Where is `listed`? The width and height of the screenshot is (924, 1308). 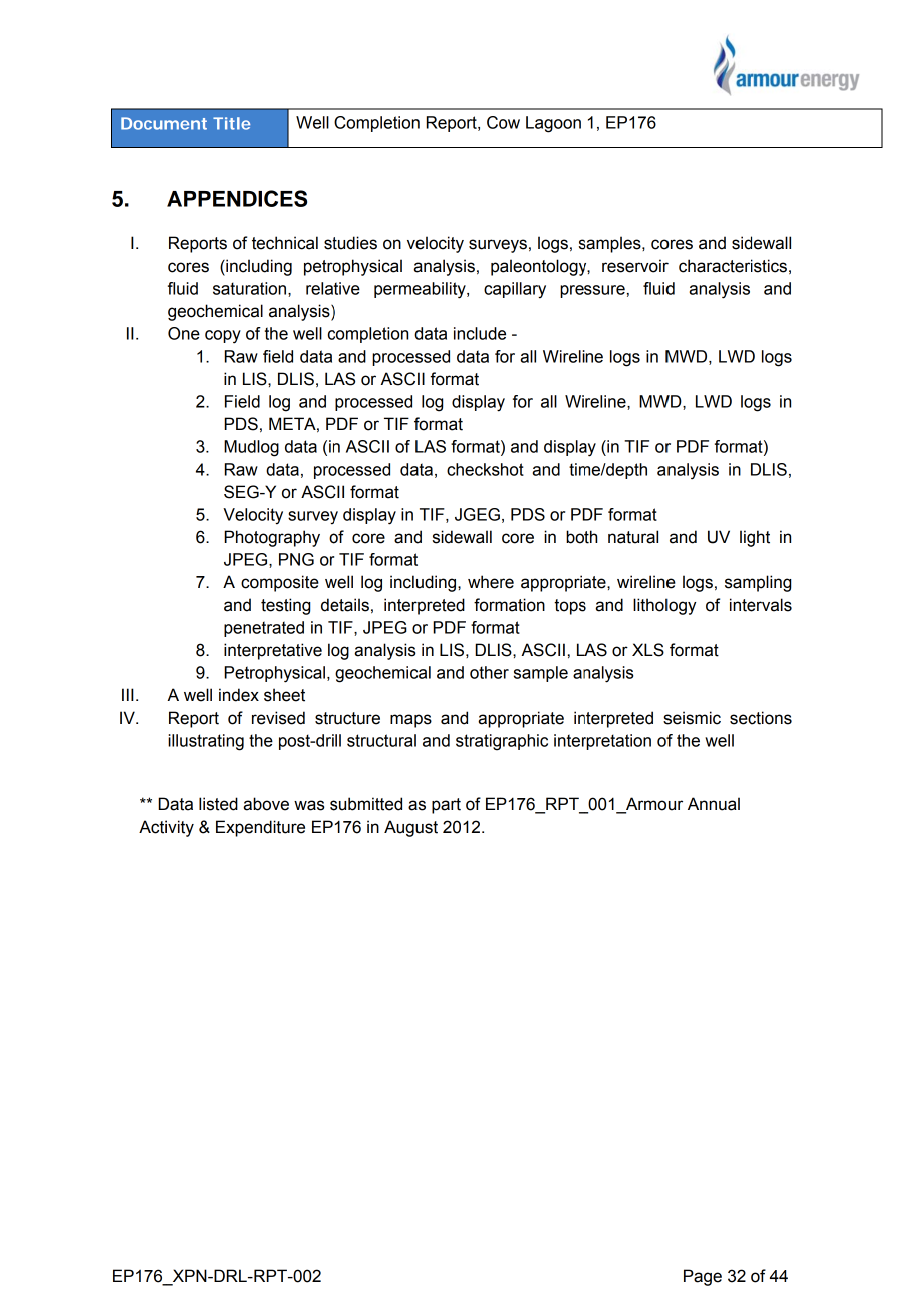
listed is located at coordinates (218, 804).
